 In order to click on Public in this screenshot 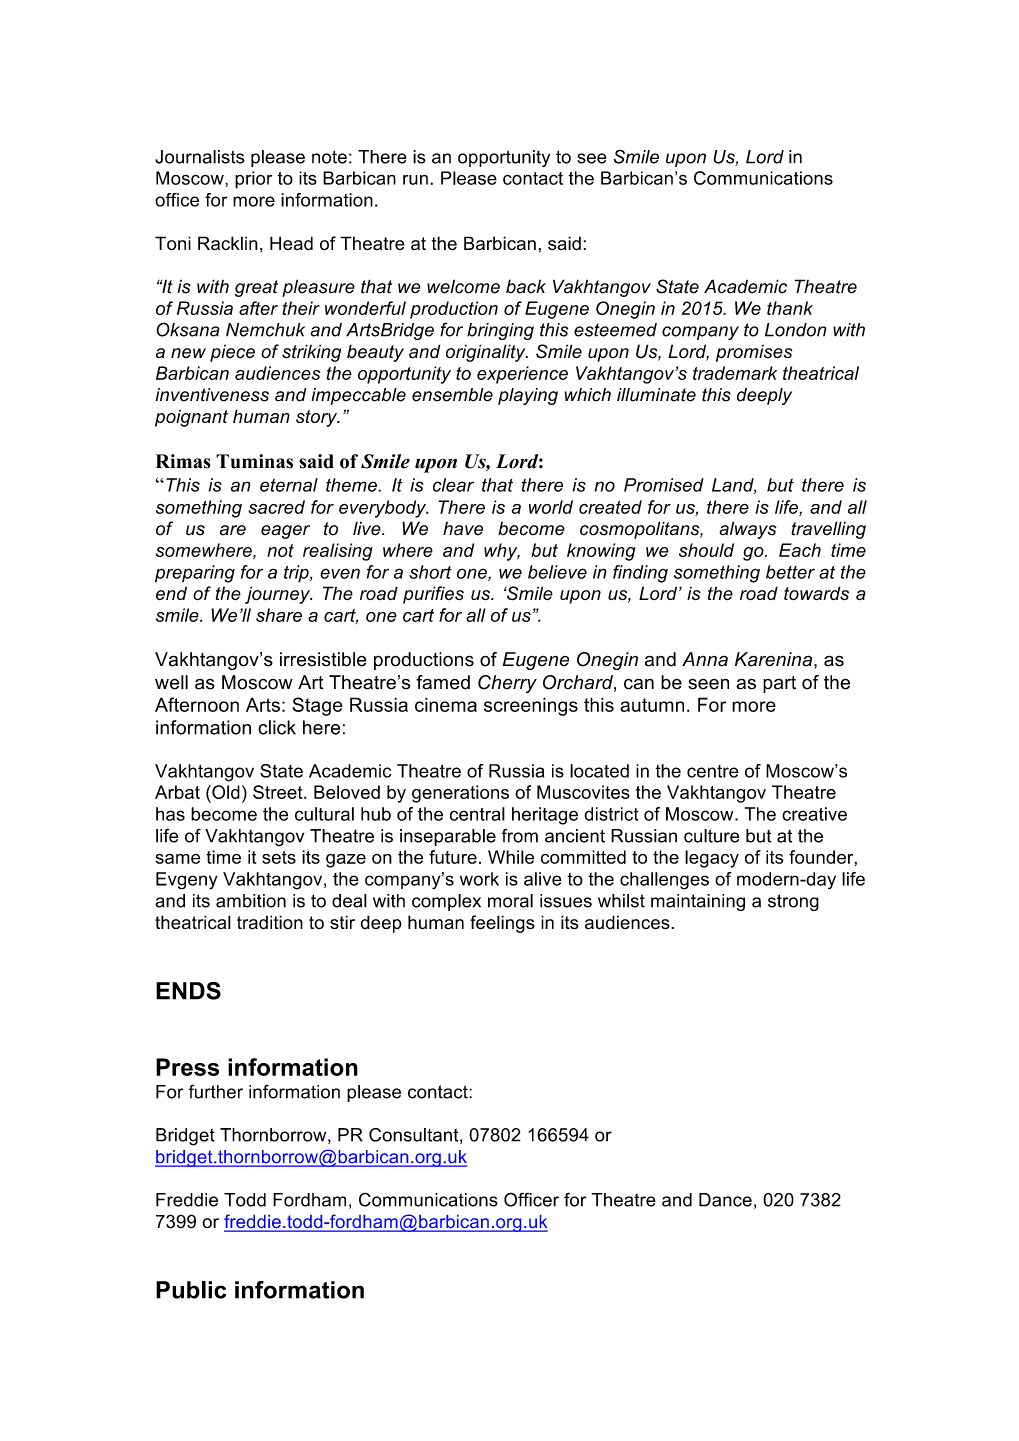, I will do `click(191, 1290)`.
